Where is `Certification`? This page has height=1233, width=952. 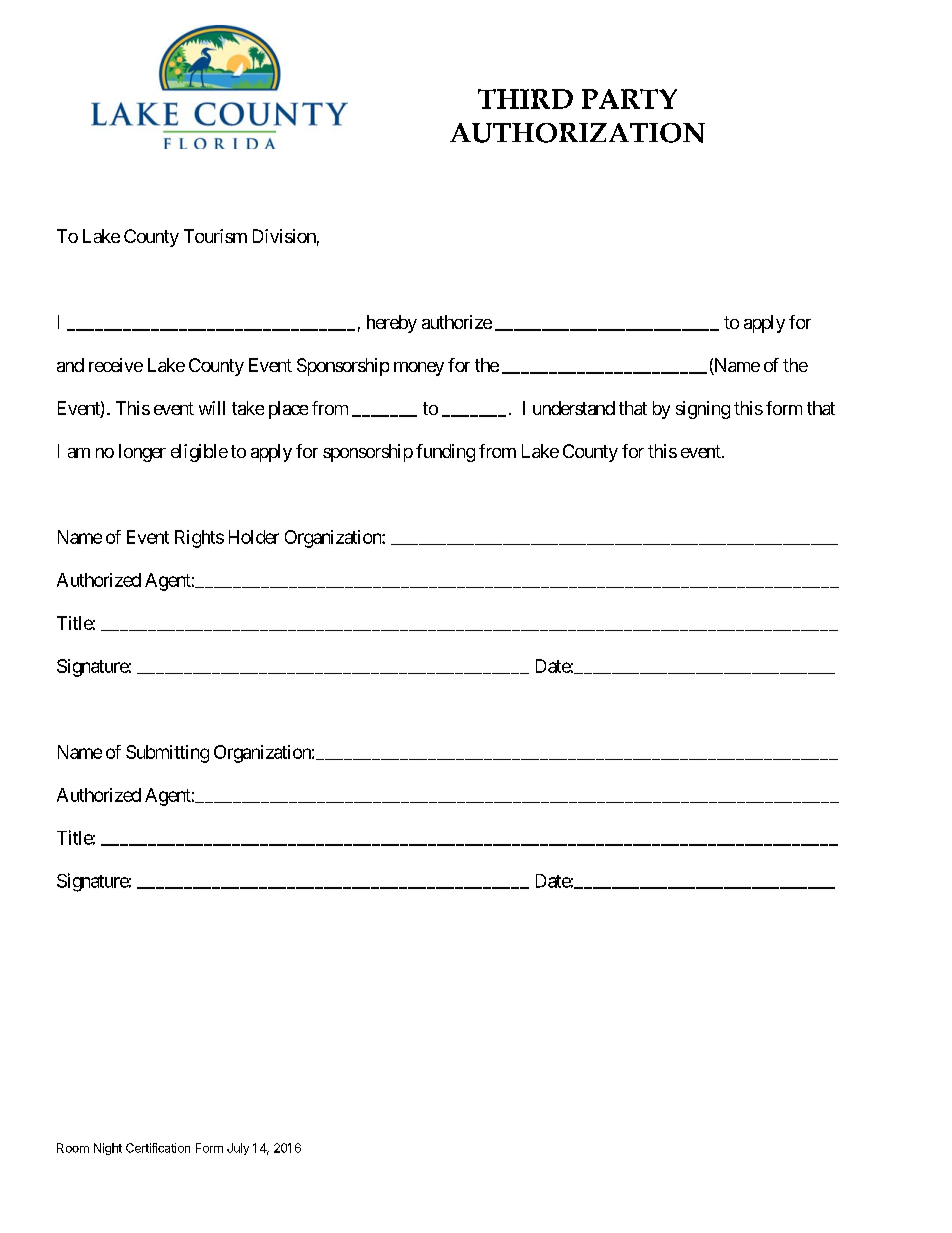 Certification is located at coordinates (158, 1148).
